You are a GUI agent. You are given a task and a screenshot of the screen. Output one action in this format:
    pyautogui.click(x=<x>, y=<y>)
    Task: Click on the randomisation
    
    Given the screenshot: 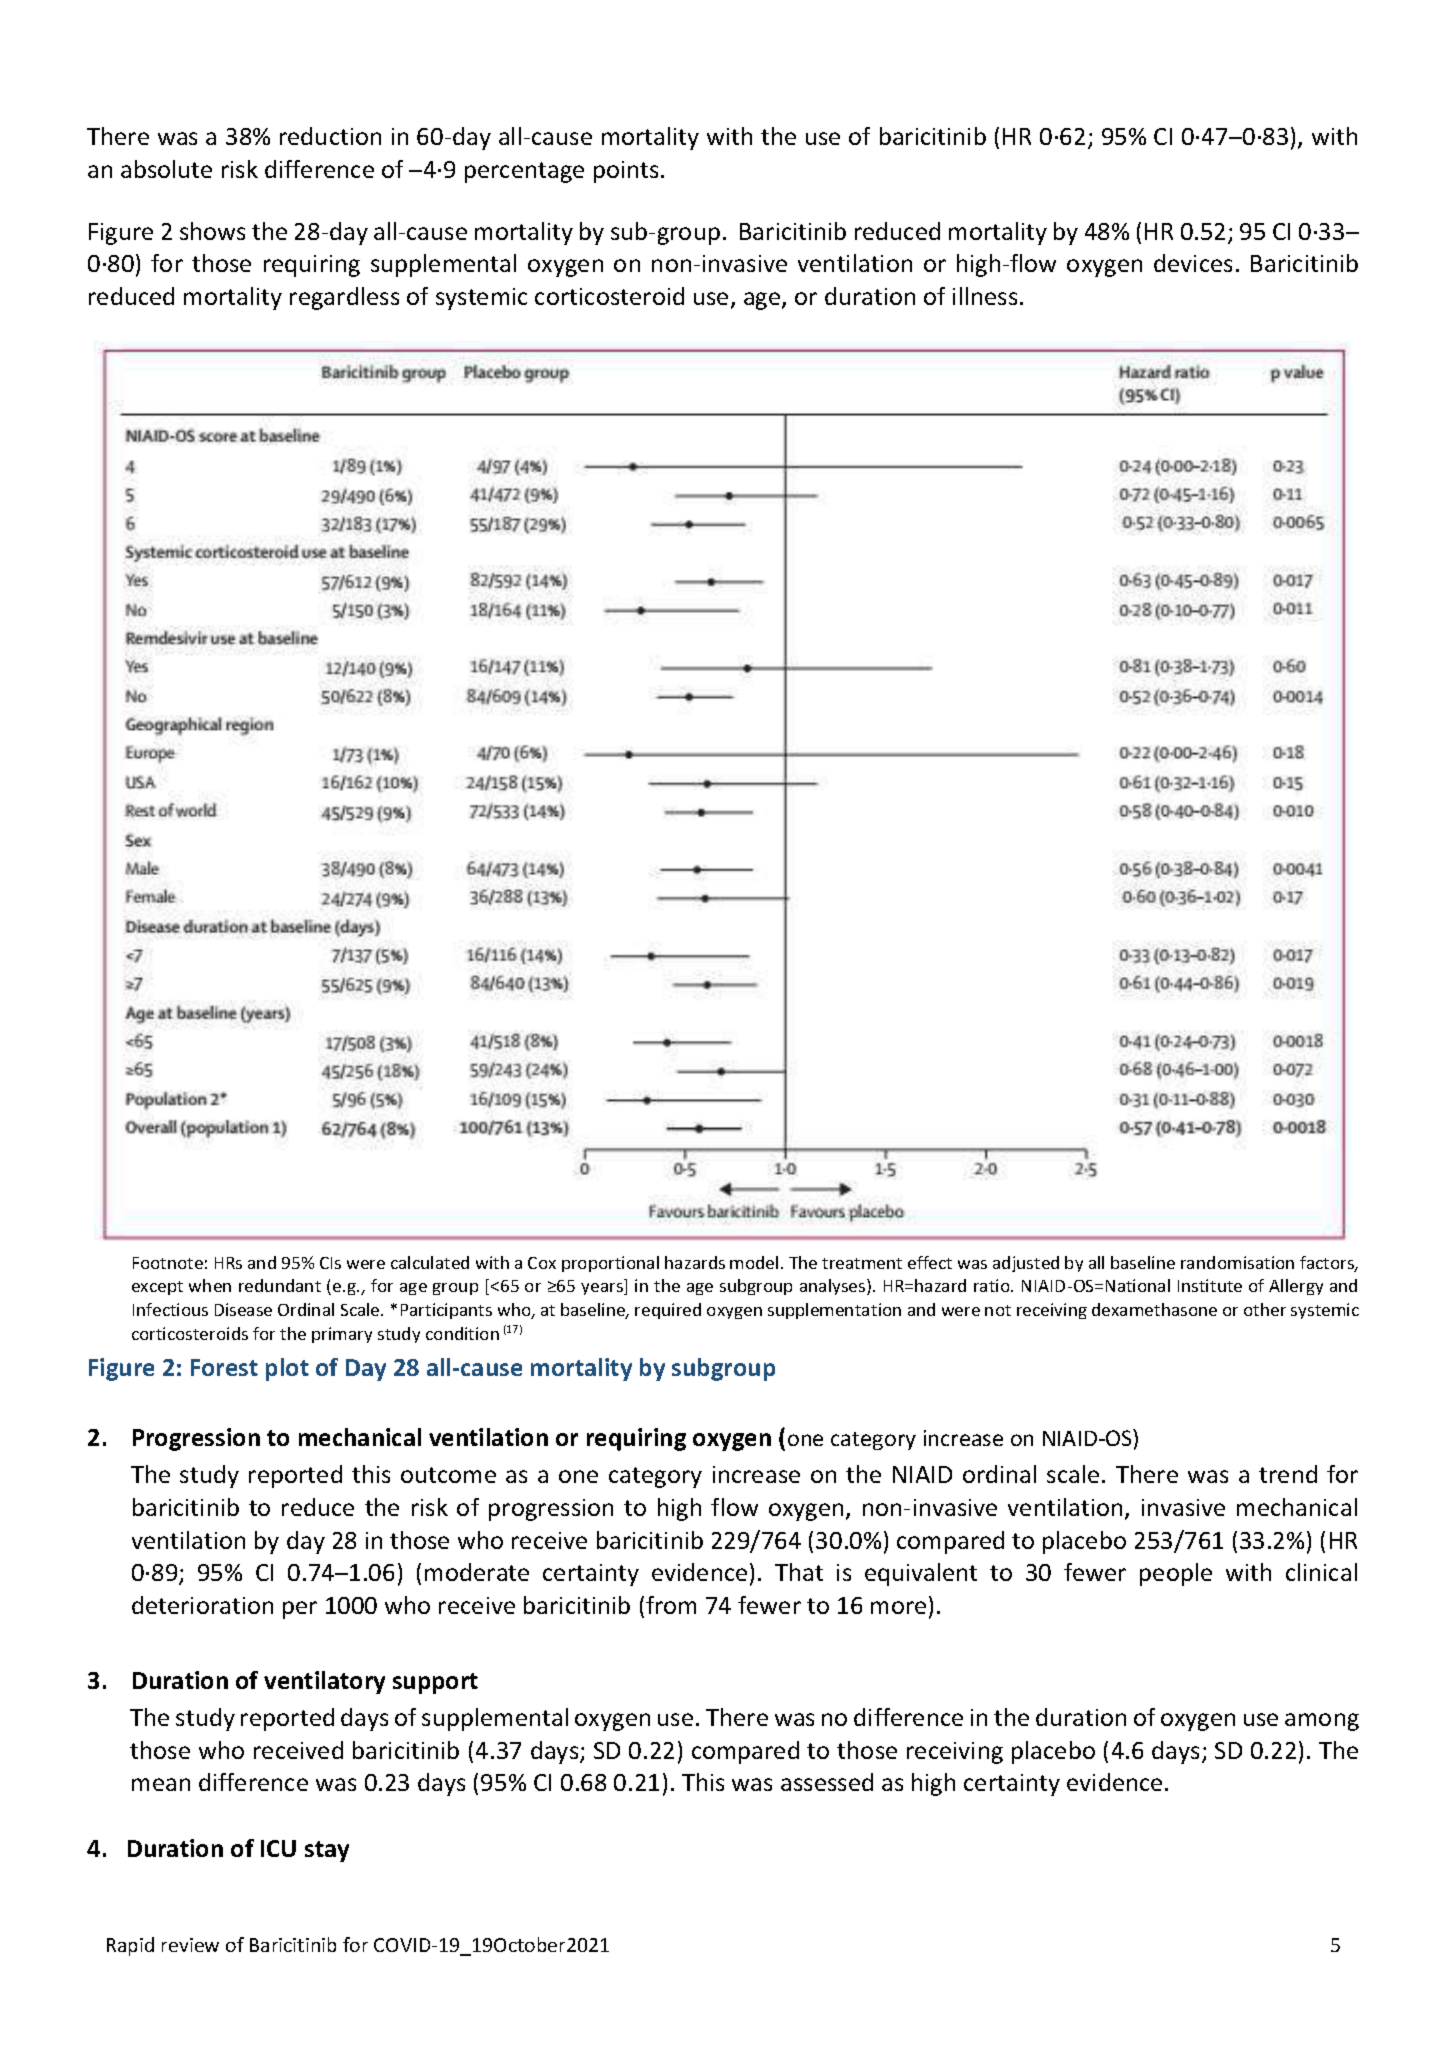 What is the action you would take?
    pyautogui.click(x=1237, y=1262)
